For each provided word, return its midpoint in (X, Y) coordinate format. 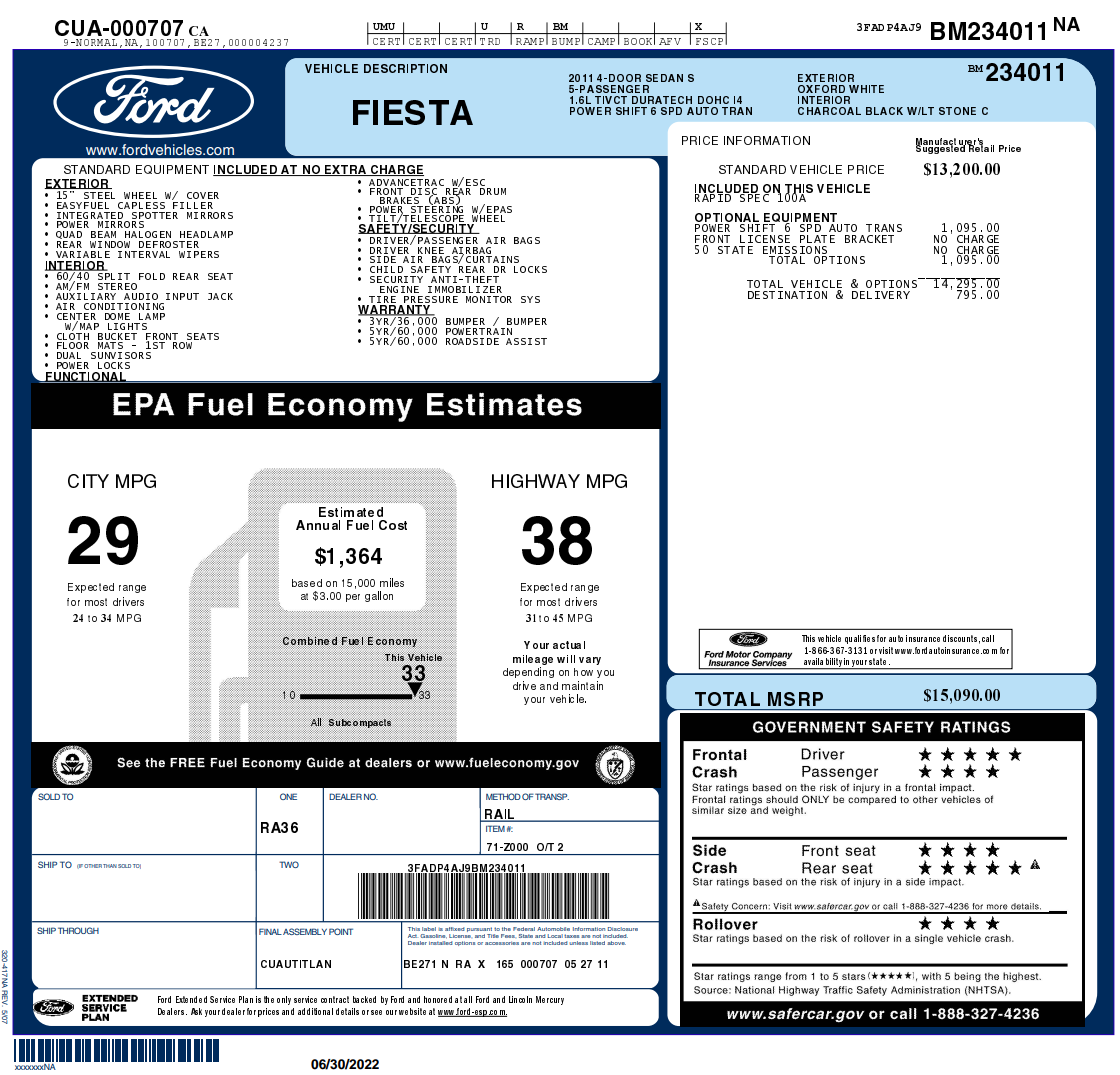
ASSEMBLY (305, 931)
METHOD (503, 796)
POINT (341, 931)
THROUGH (78, 930)
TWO (289, 864)
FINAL (270, 931)
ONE (288, 796)
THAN (110, 866)
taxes (571, 936)
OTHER (93, 866)
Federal (524, 929)
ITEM (495, 828)
